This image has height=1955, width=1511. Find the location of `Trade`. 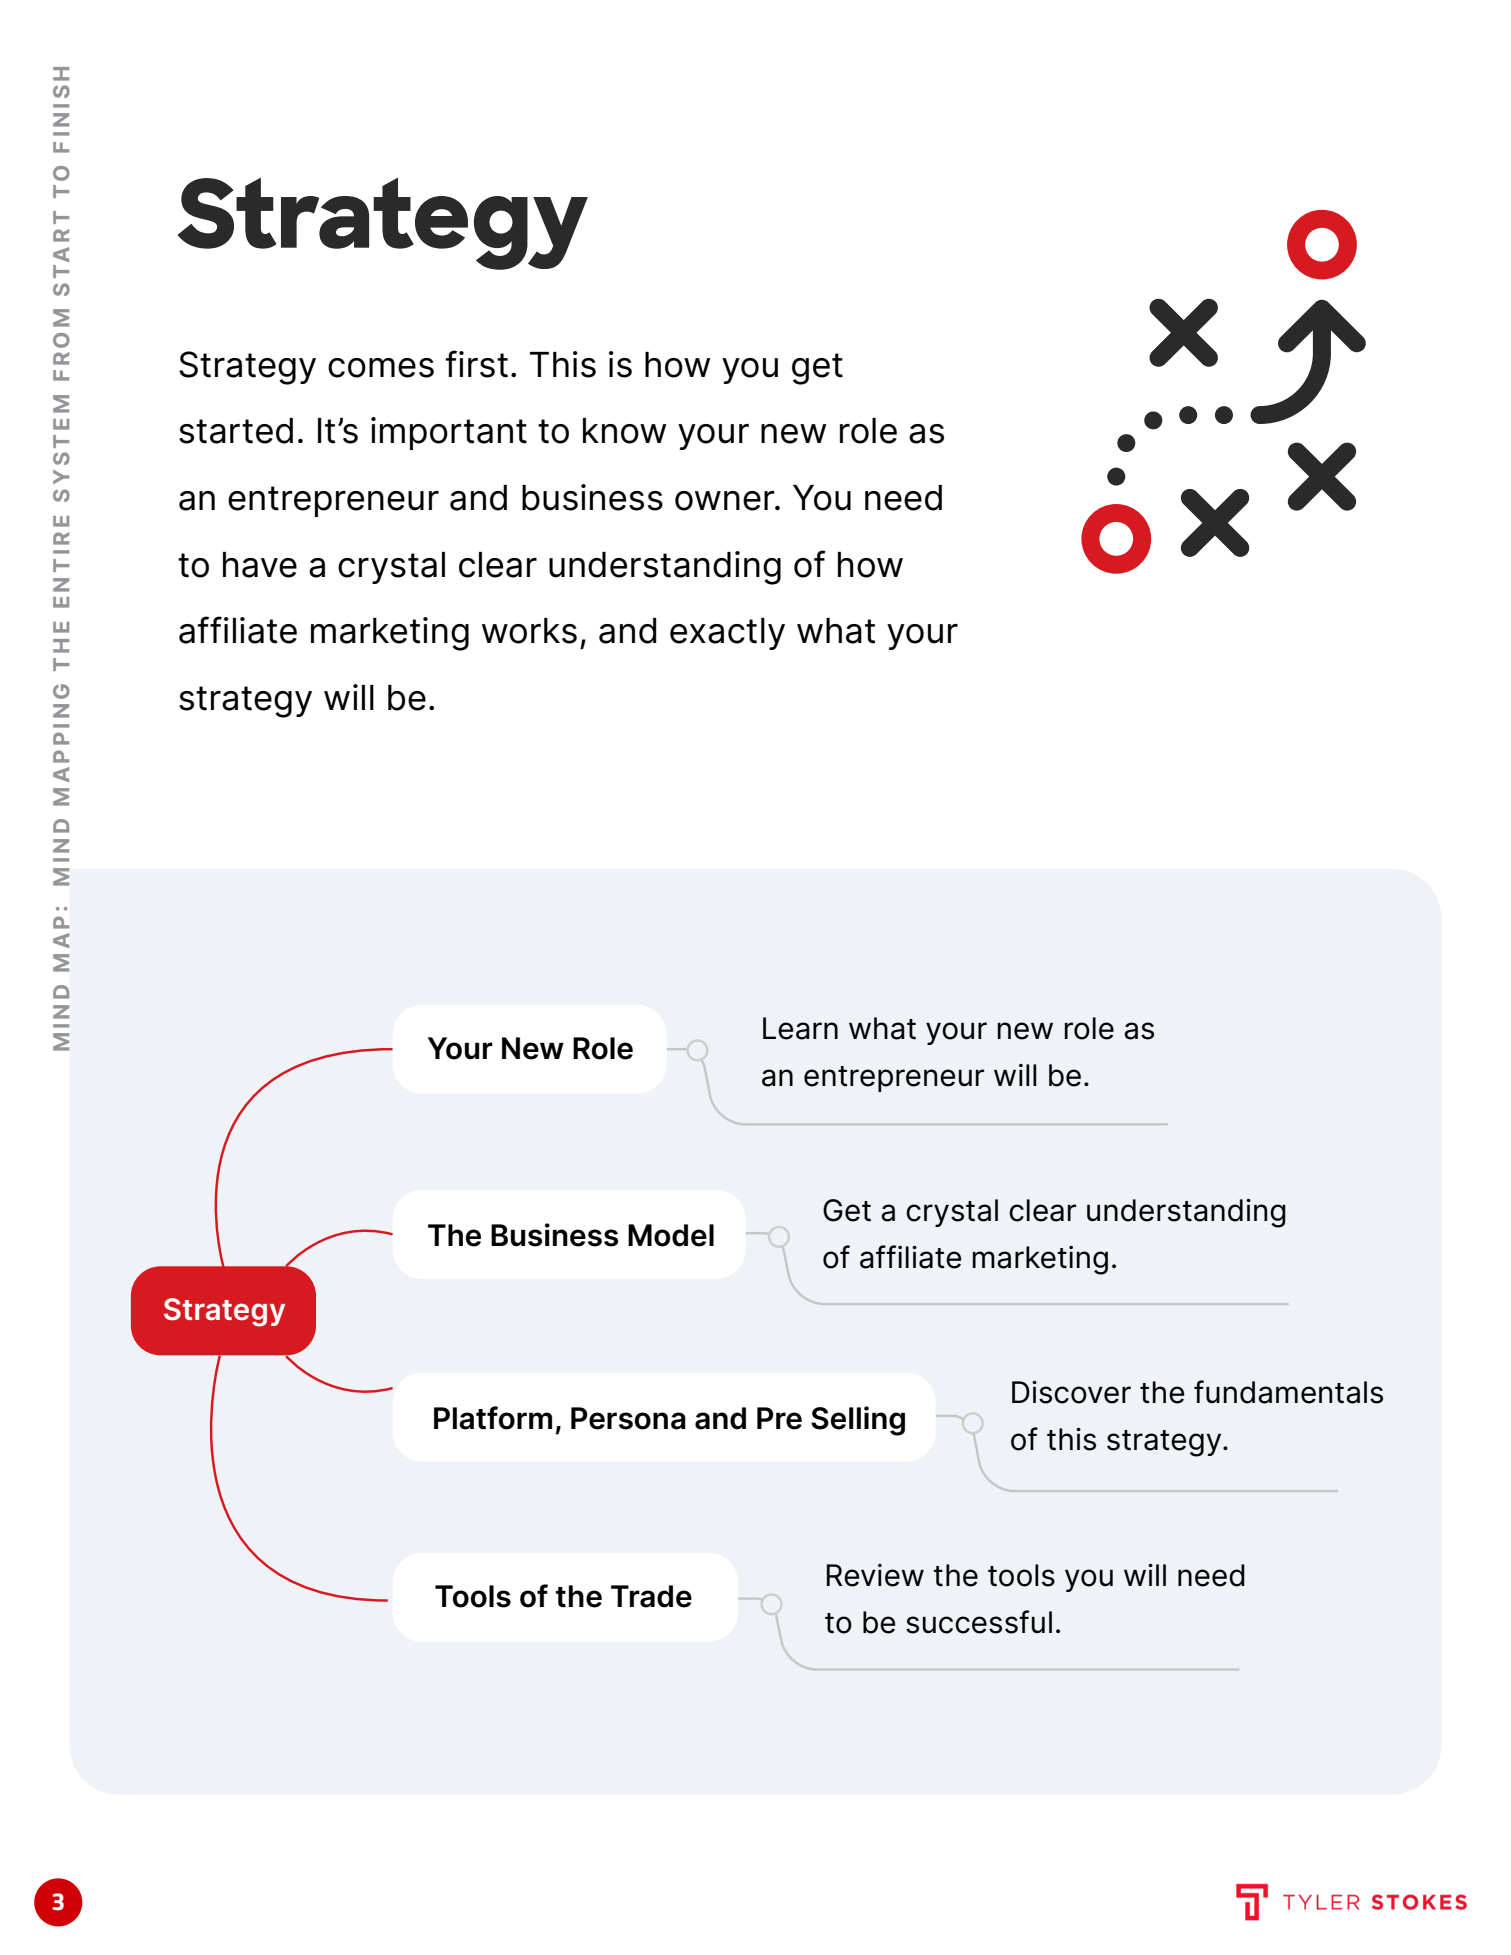

Trade is located at coordinates (651, 1596).
